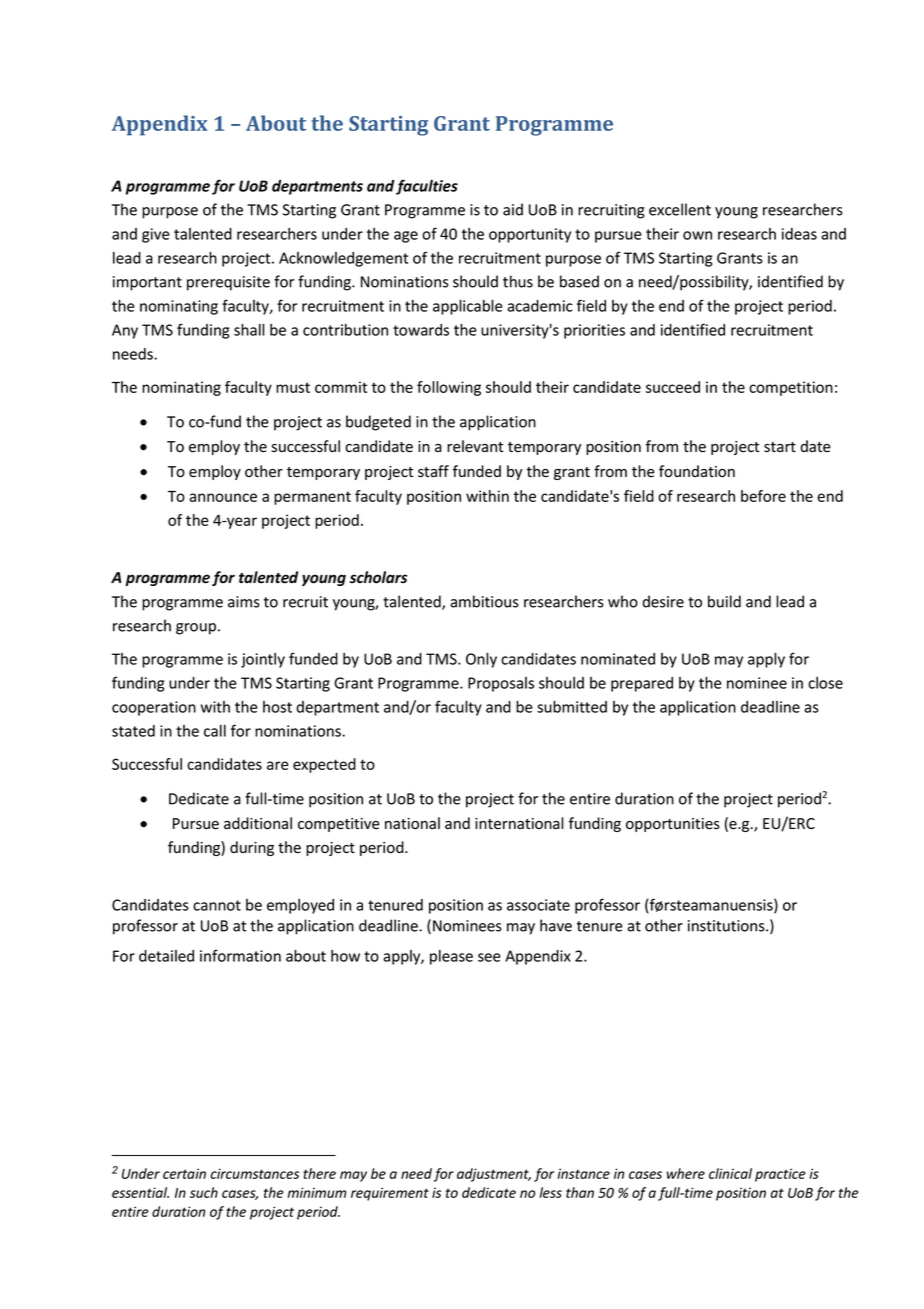 The image size is (924, 1309). What do you see at coordinates (697, 235) in the document?
I see `own` at bounding box center [697, 235].
